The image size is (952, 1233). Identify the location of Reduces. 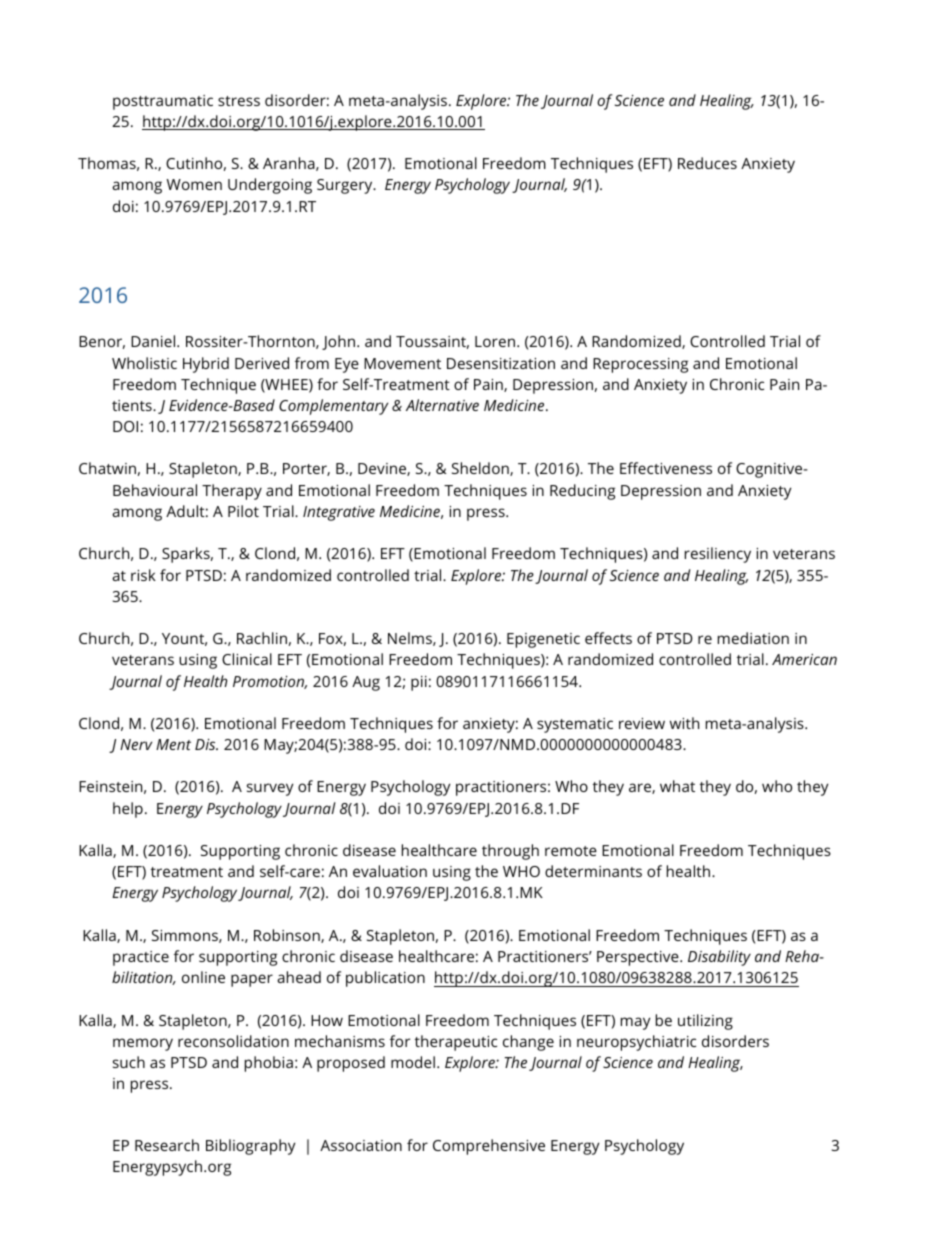
(707, 163).
